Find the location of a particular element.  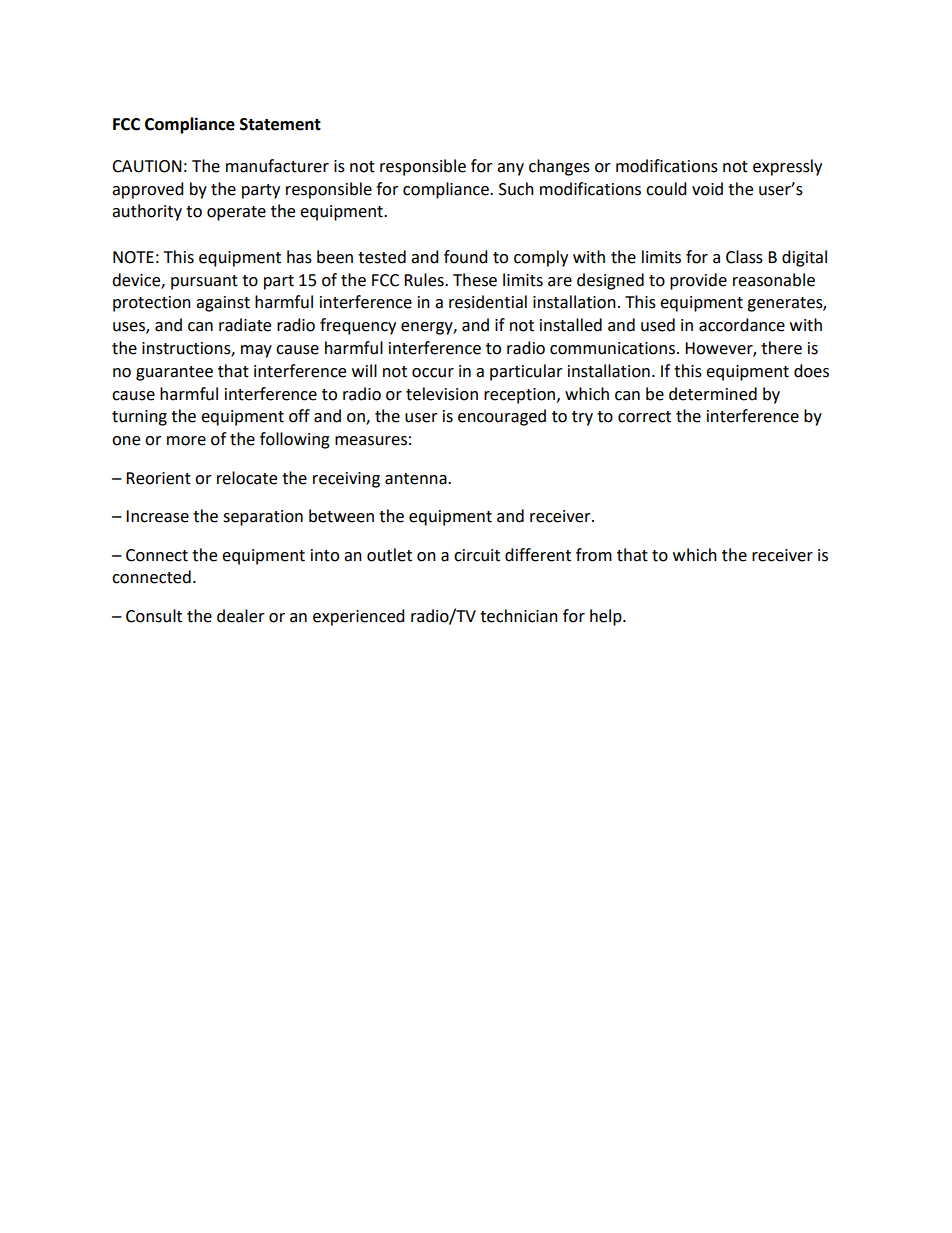

found is located at coordinates (466, 257).
